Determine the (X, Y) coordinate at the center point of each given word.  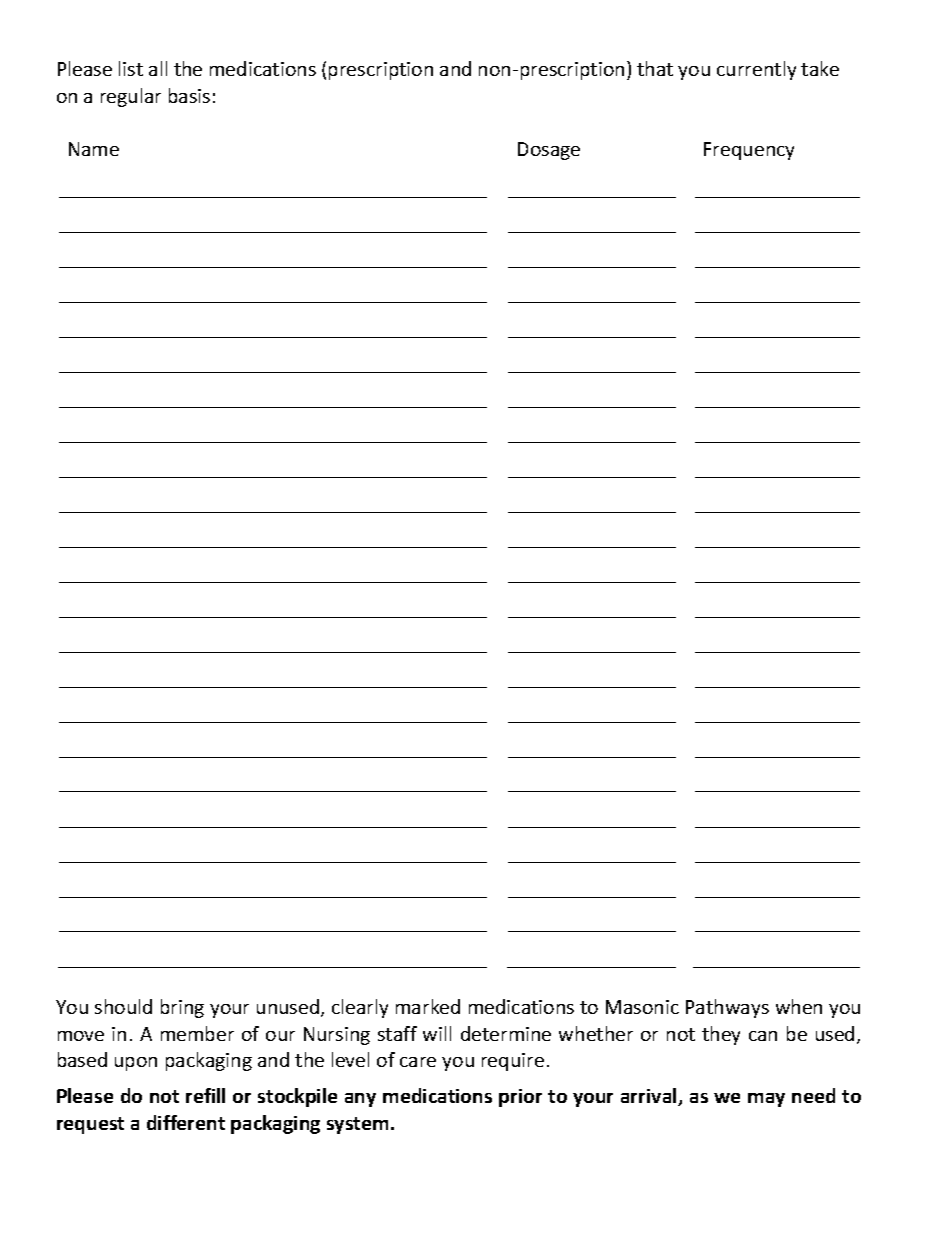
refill (205, 1095)
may (766, 1100)
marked (428, 1006)
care (418, 1062)
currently (756, 70)
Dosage (549, 151)
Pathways (727, 1008)
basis (189, 95)
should (123, 1006)
